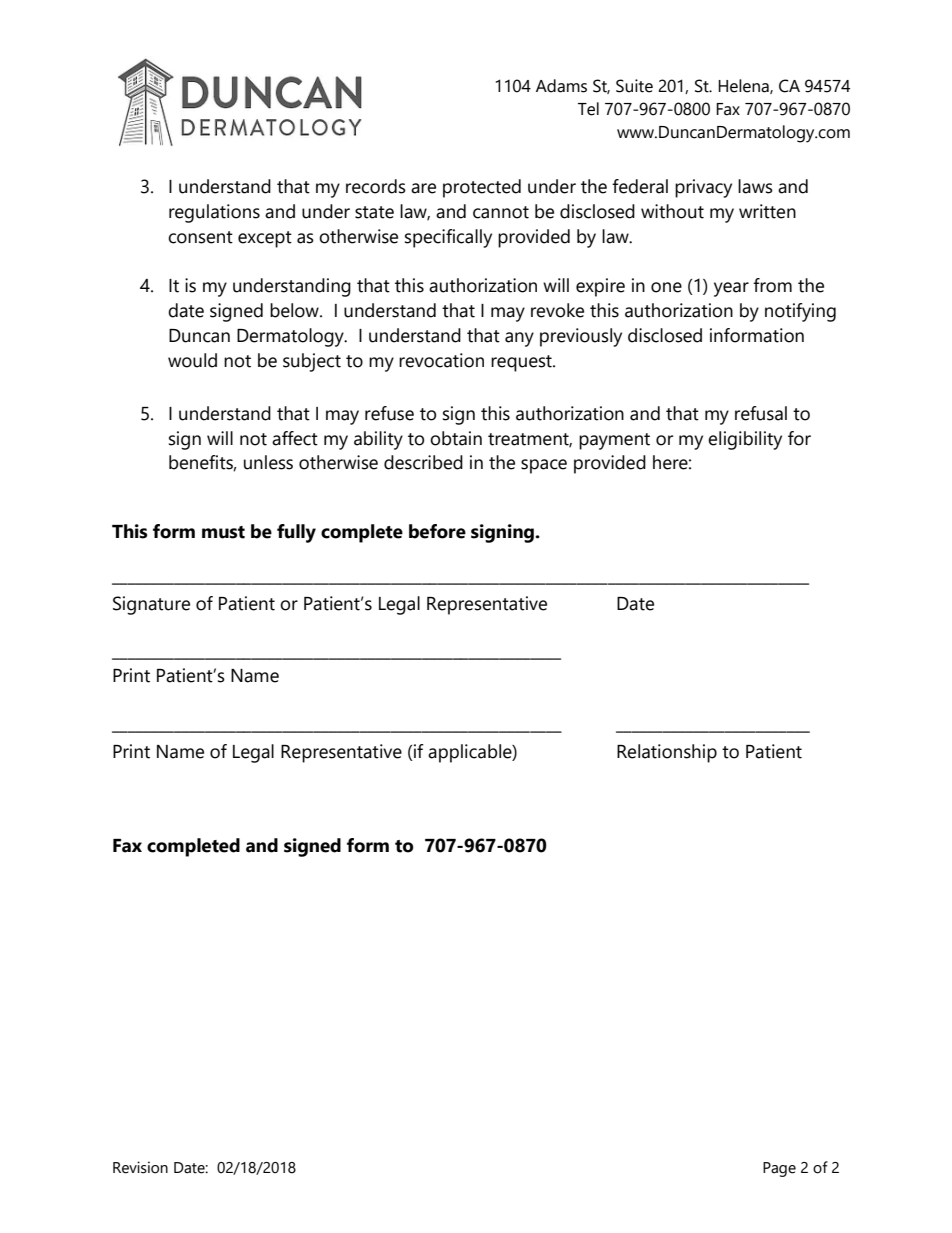  What do you see at coordinates (140, 1167) in the image?
I see `Revision` at bounding box center [140, 1167].
